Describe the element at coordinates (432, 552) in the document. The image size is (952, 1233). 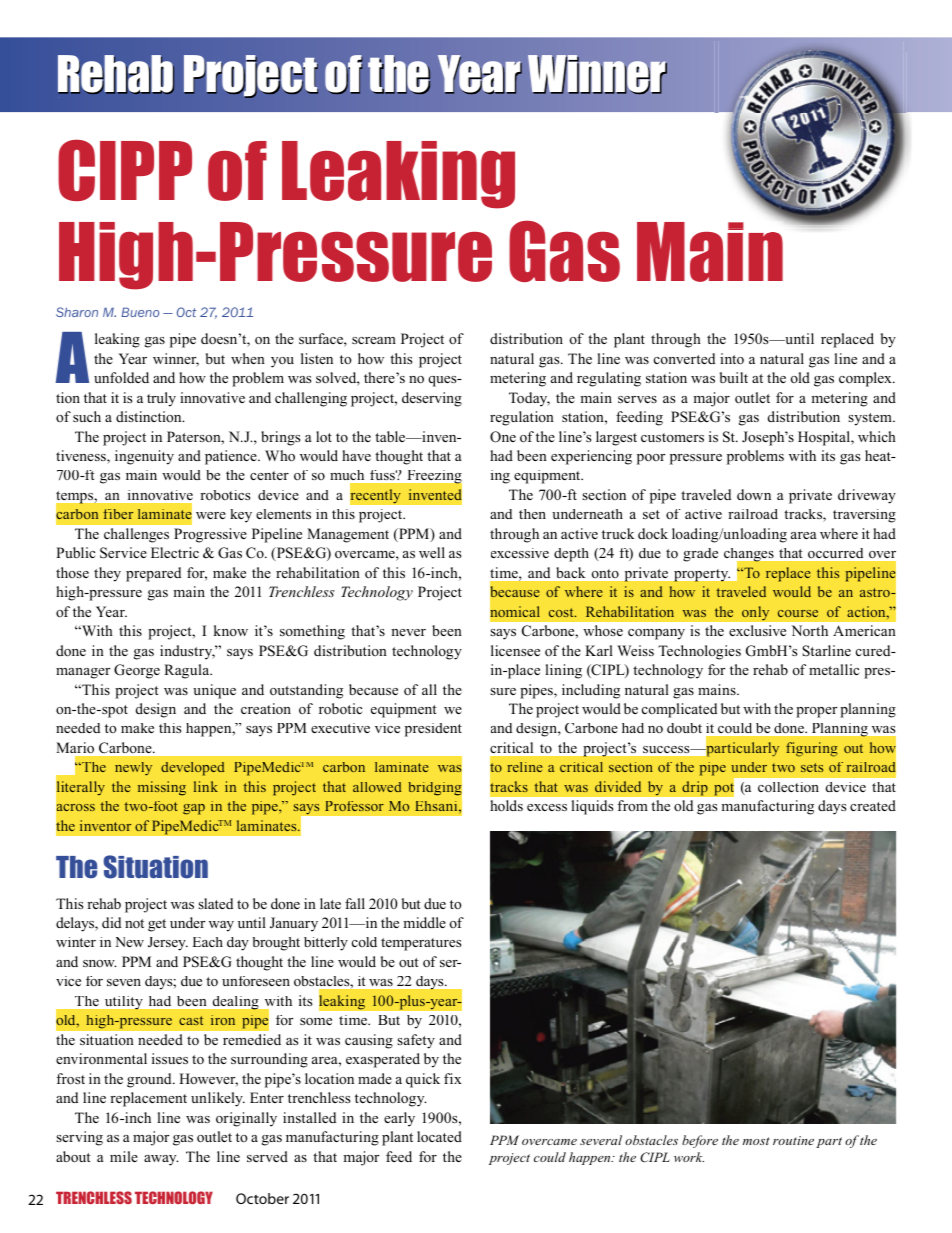
I see `well` at that location.
